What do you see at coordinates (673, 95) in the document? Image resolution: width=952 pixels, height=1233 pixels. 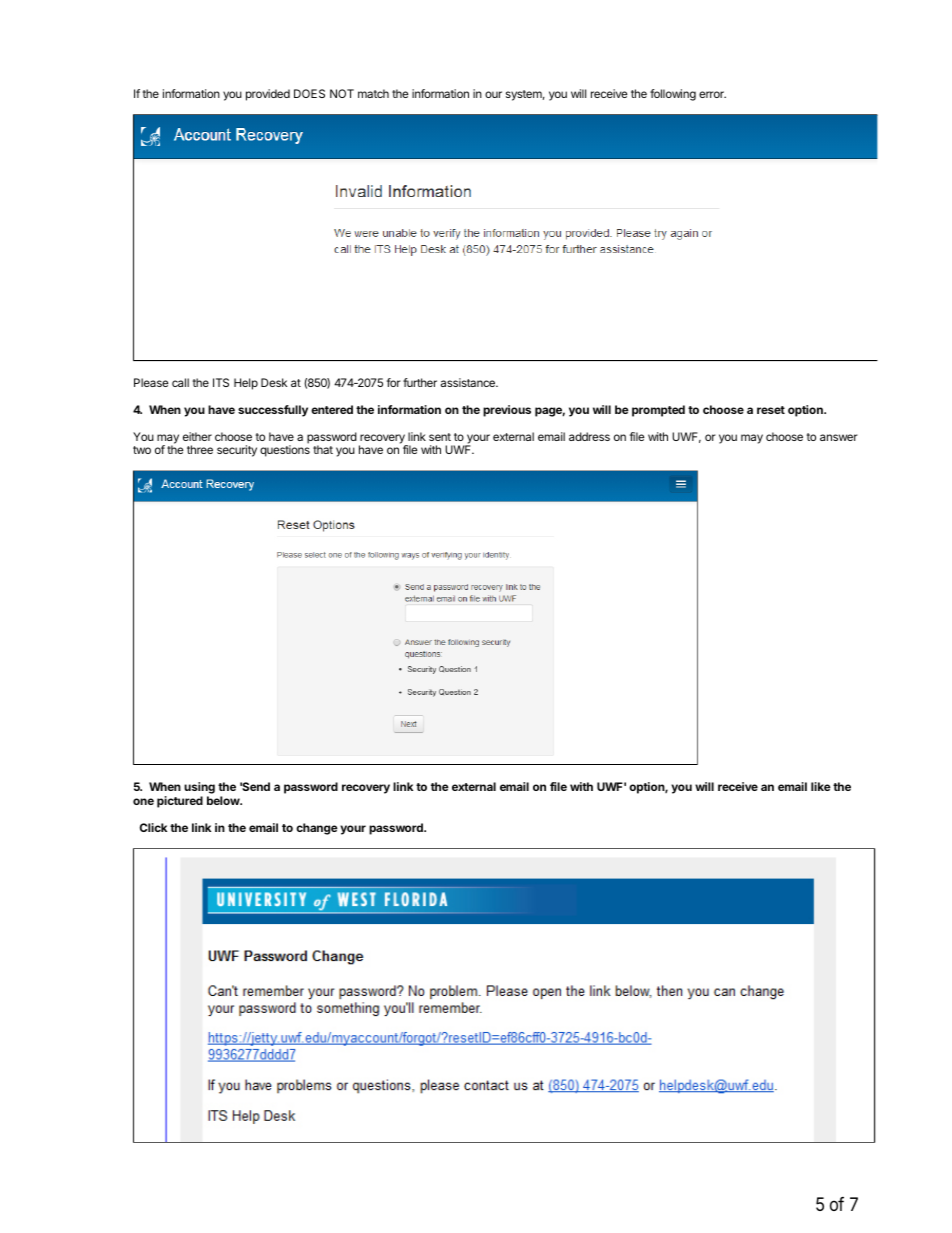 I see `following` at bounding box center [673, 95].
